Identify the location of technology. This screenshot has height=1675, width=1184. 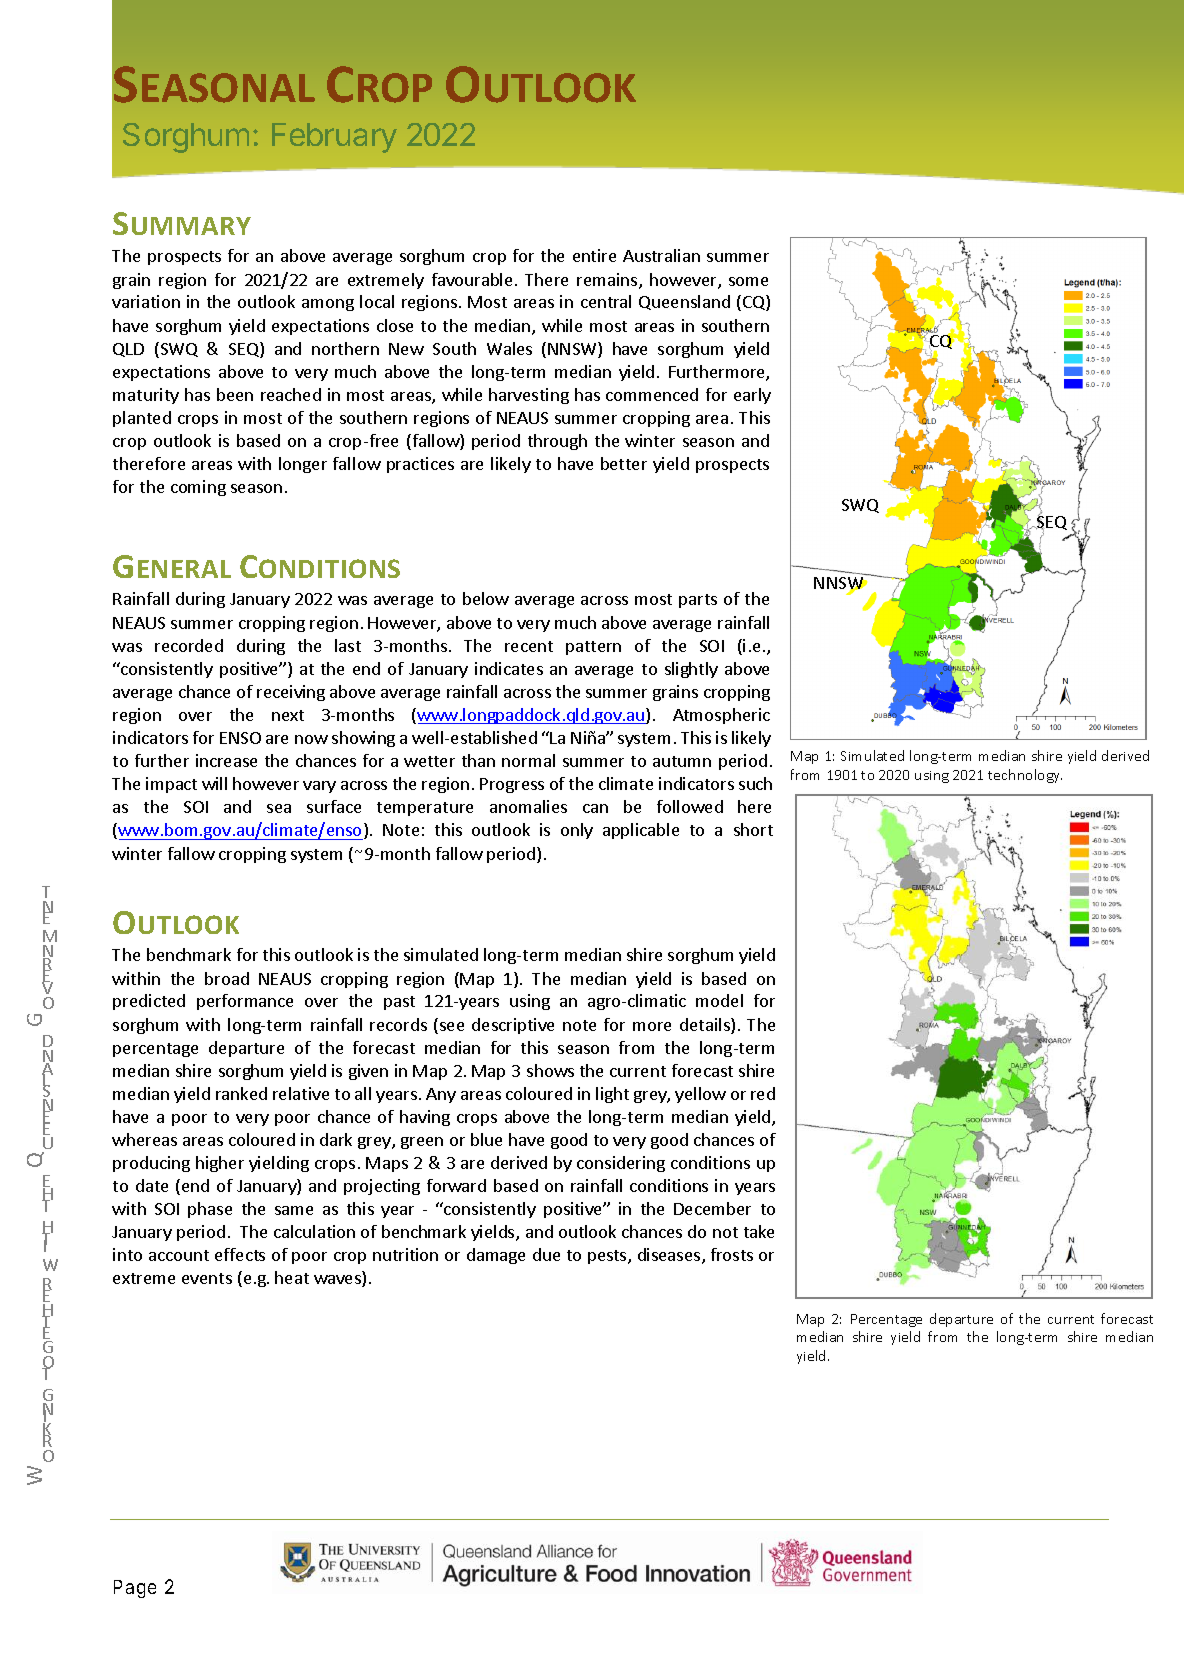
(1025, 776).
